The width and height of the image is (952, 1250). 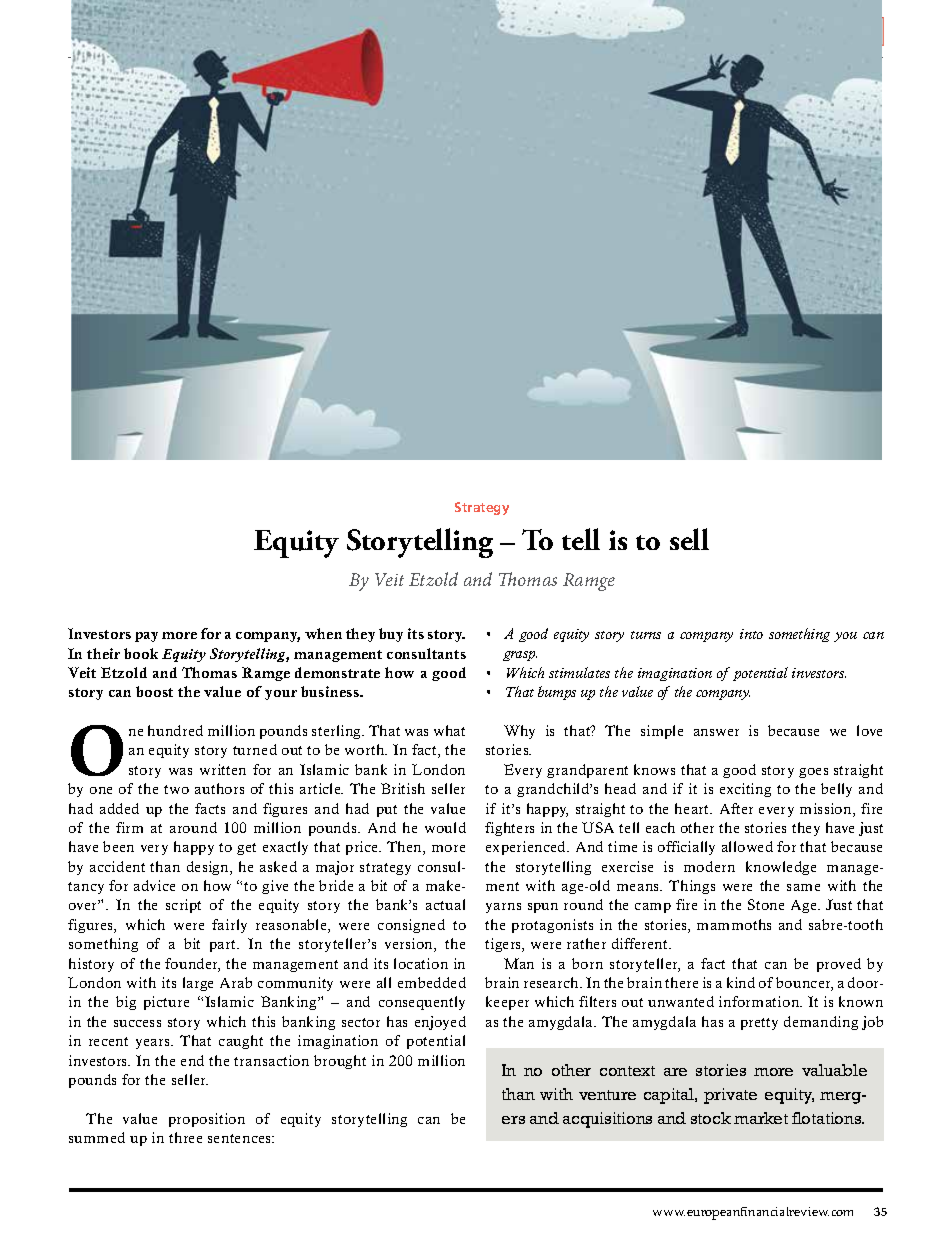 What do you see at coordinates (751, 634) in the image?
I see `into` at bounding box center [751, 634].
